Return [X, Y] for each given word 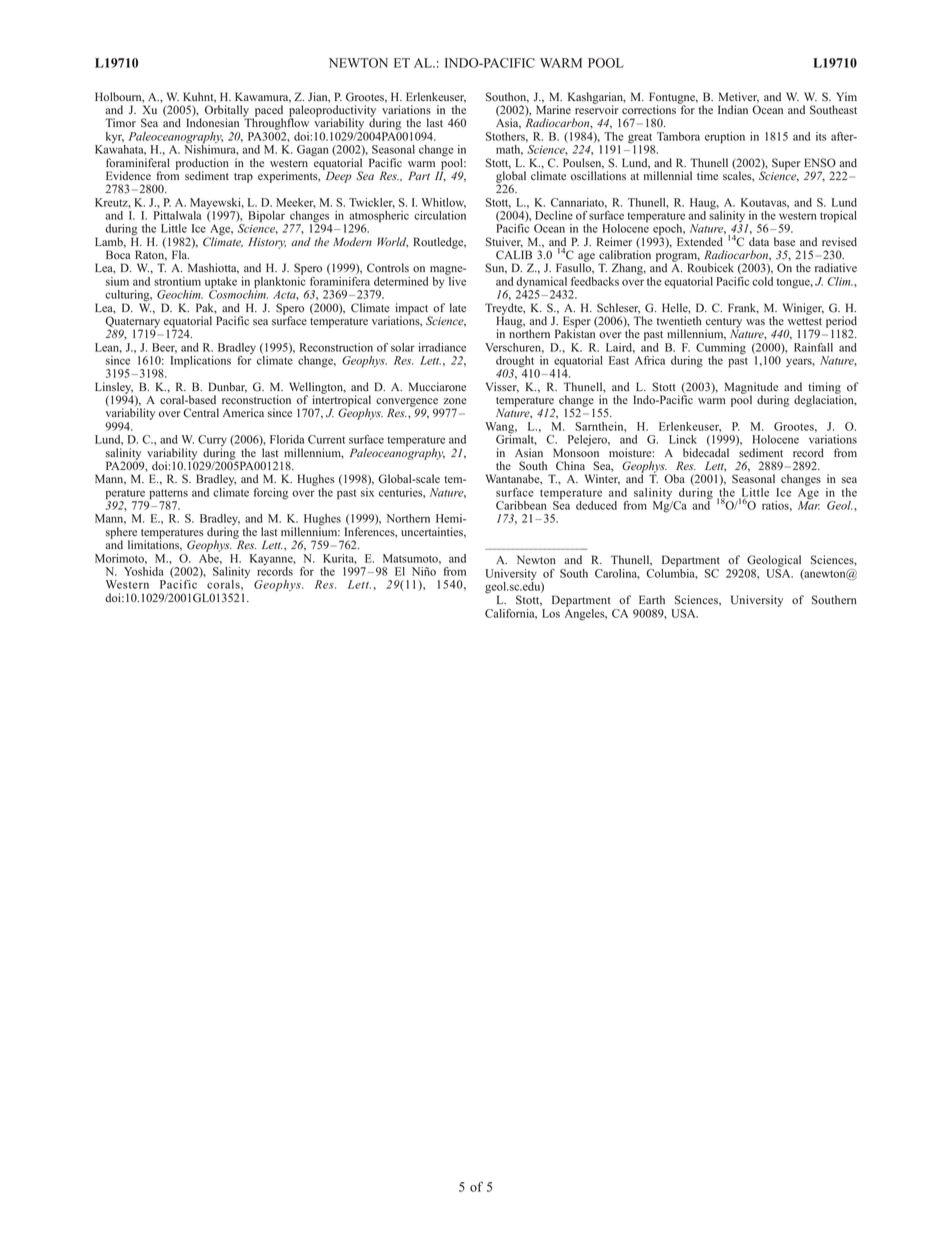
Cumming [721, 349]
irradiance [442, 347]
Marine [553, 109]
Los [551, 613]
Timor [120, 123]
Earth [652, 599]
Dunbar [227, 387]
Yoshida [144, 570]
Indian [733, 109]
